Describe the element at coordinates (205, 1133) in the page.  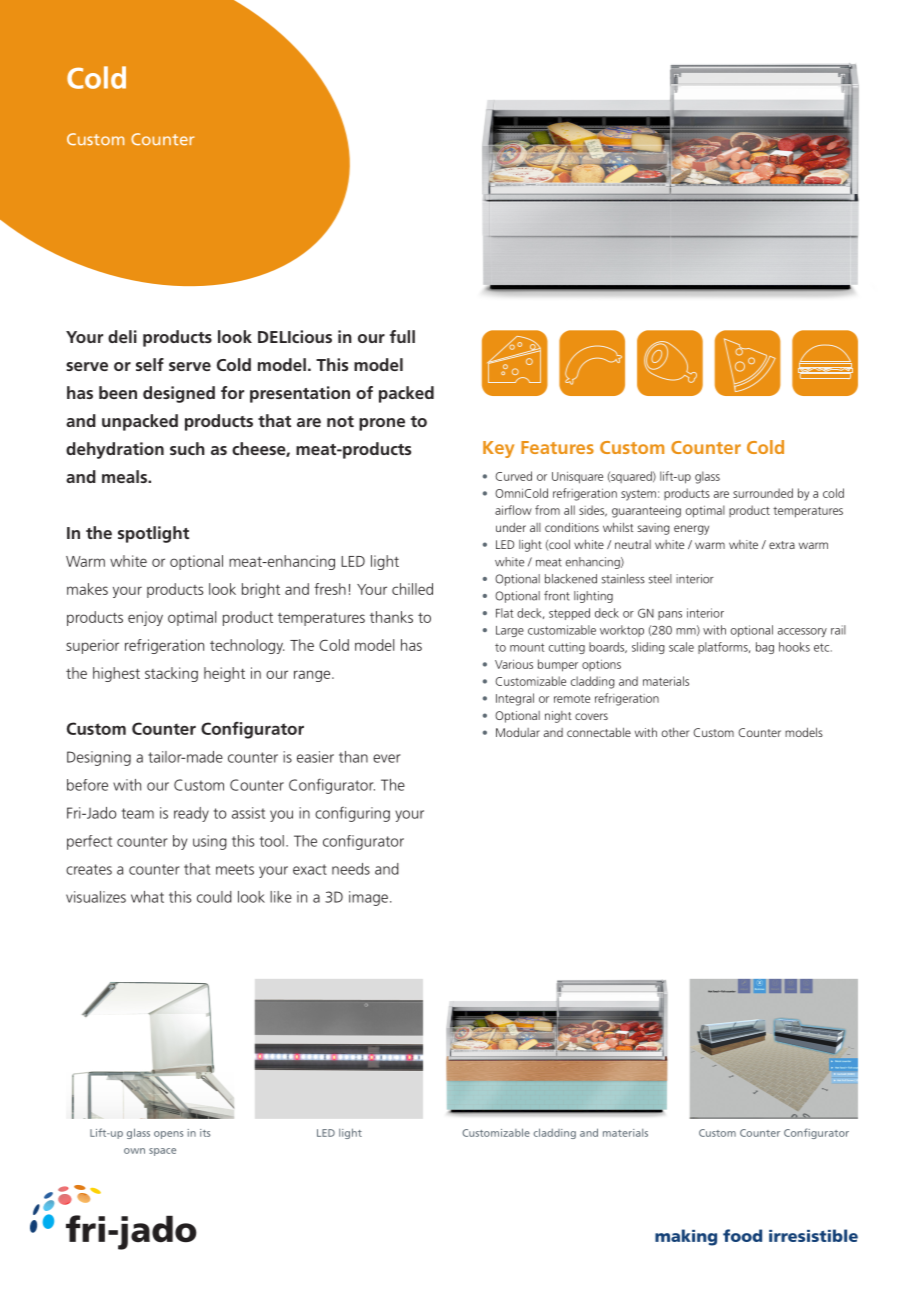
I see `its` at that location.
